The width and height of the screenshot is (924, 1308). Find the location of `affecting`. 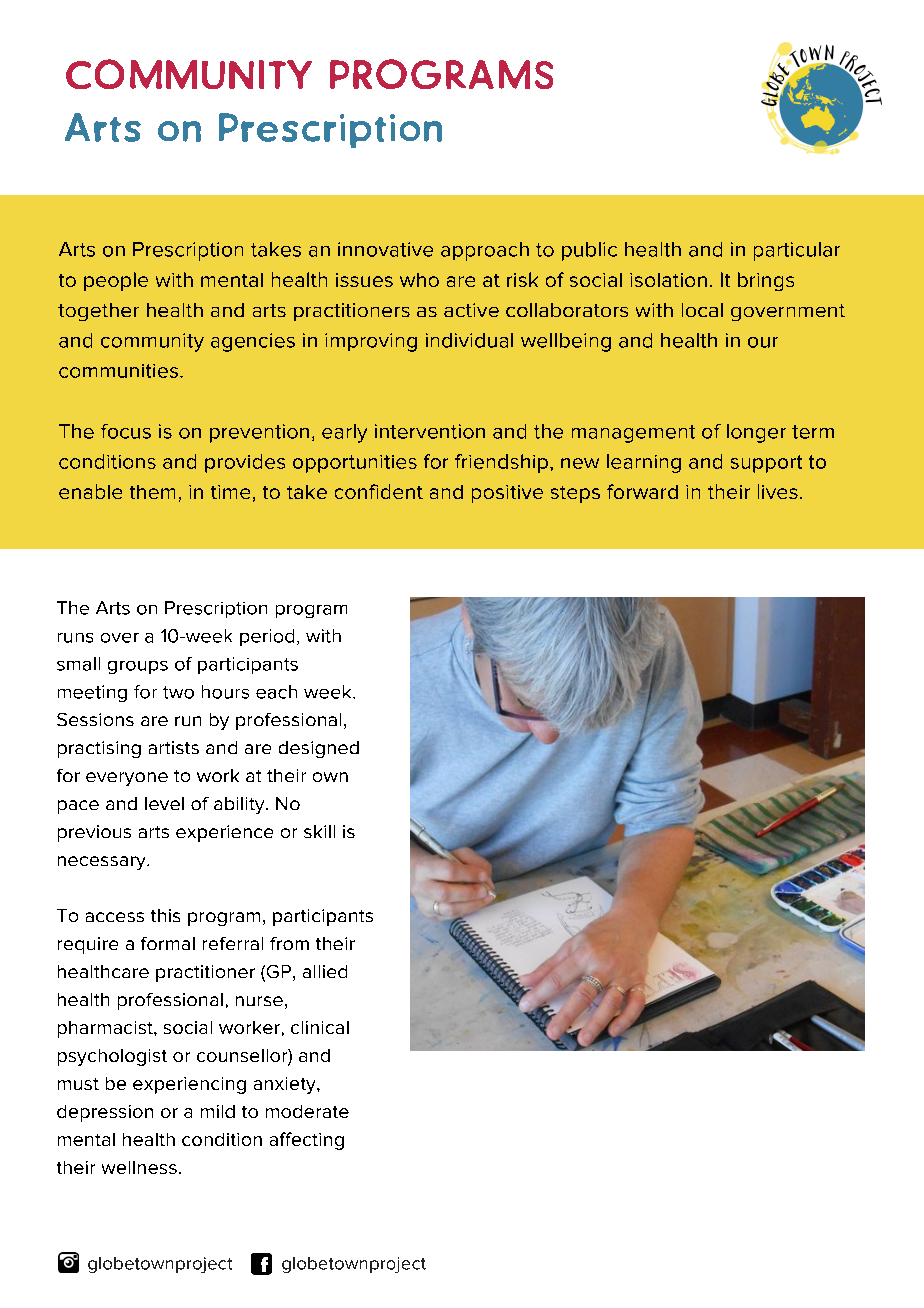

affecting is located at coordinates (307, 1141).
